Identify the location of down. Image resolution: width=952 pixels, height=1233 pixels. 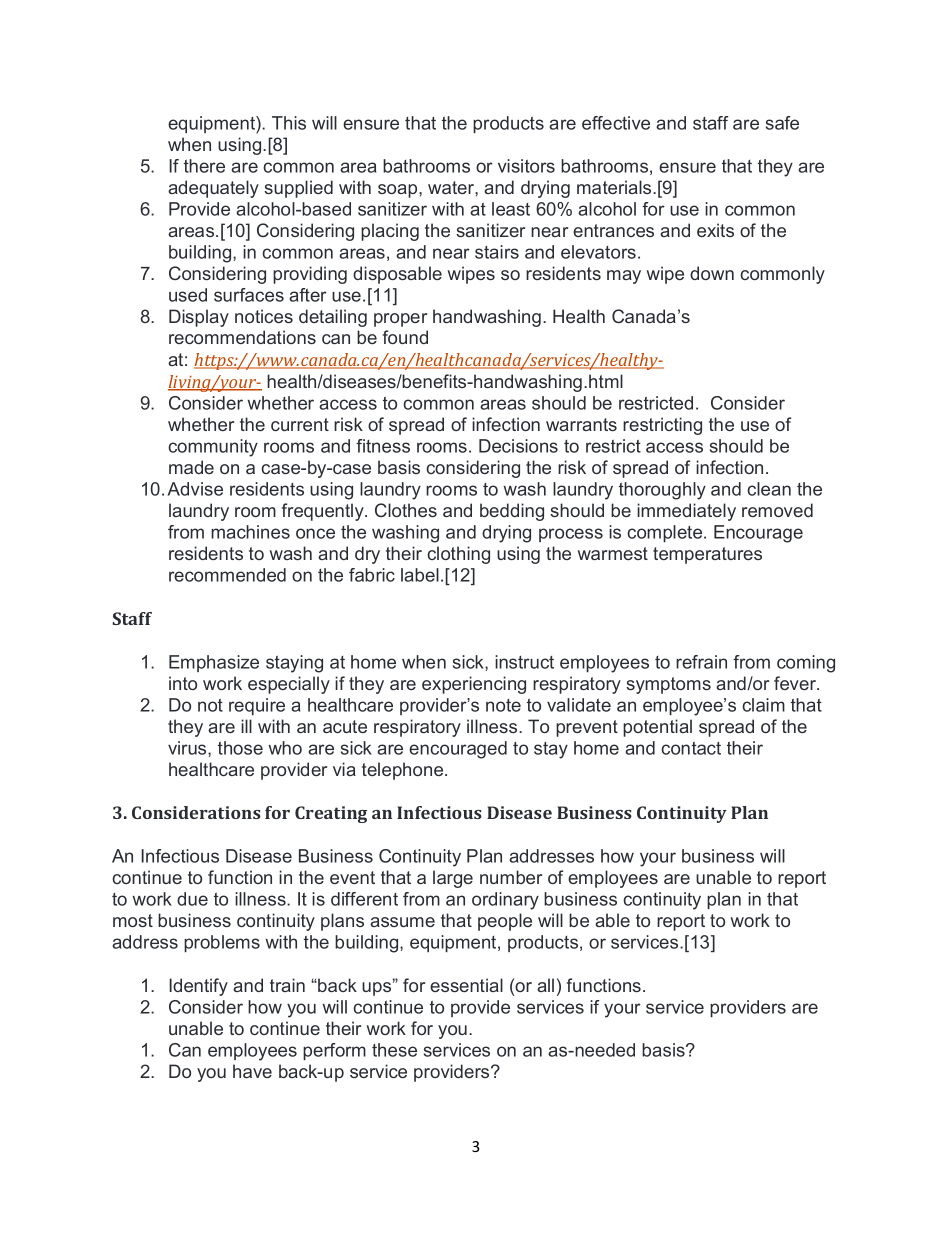
(712, 273).
